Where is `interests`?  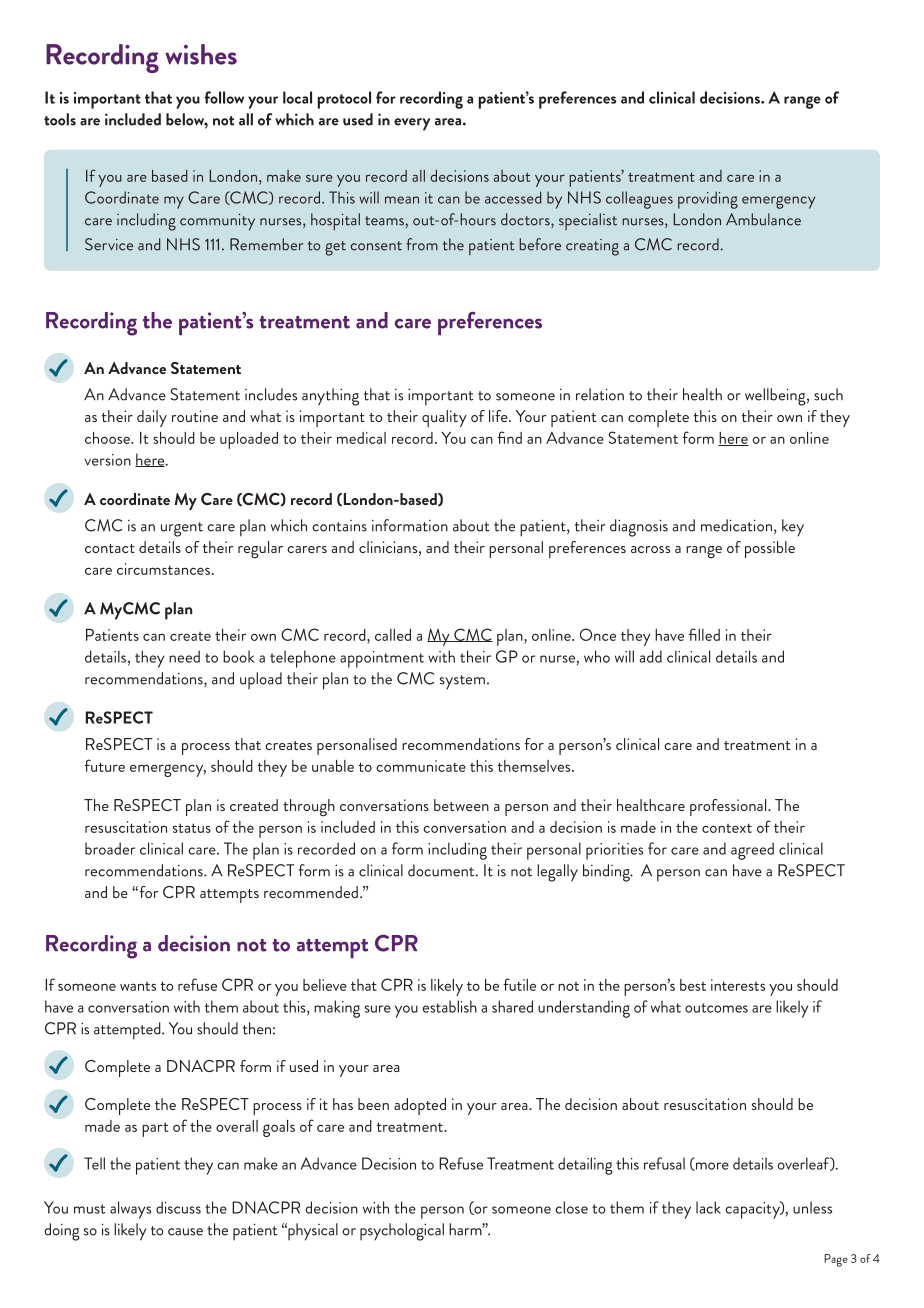 interests is located at coordinates (738, 985).
